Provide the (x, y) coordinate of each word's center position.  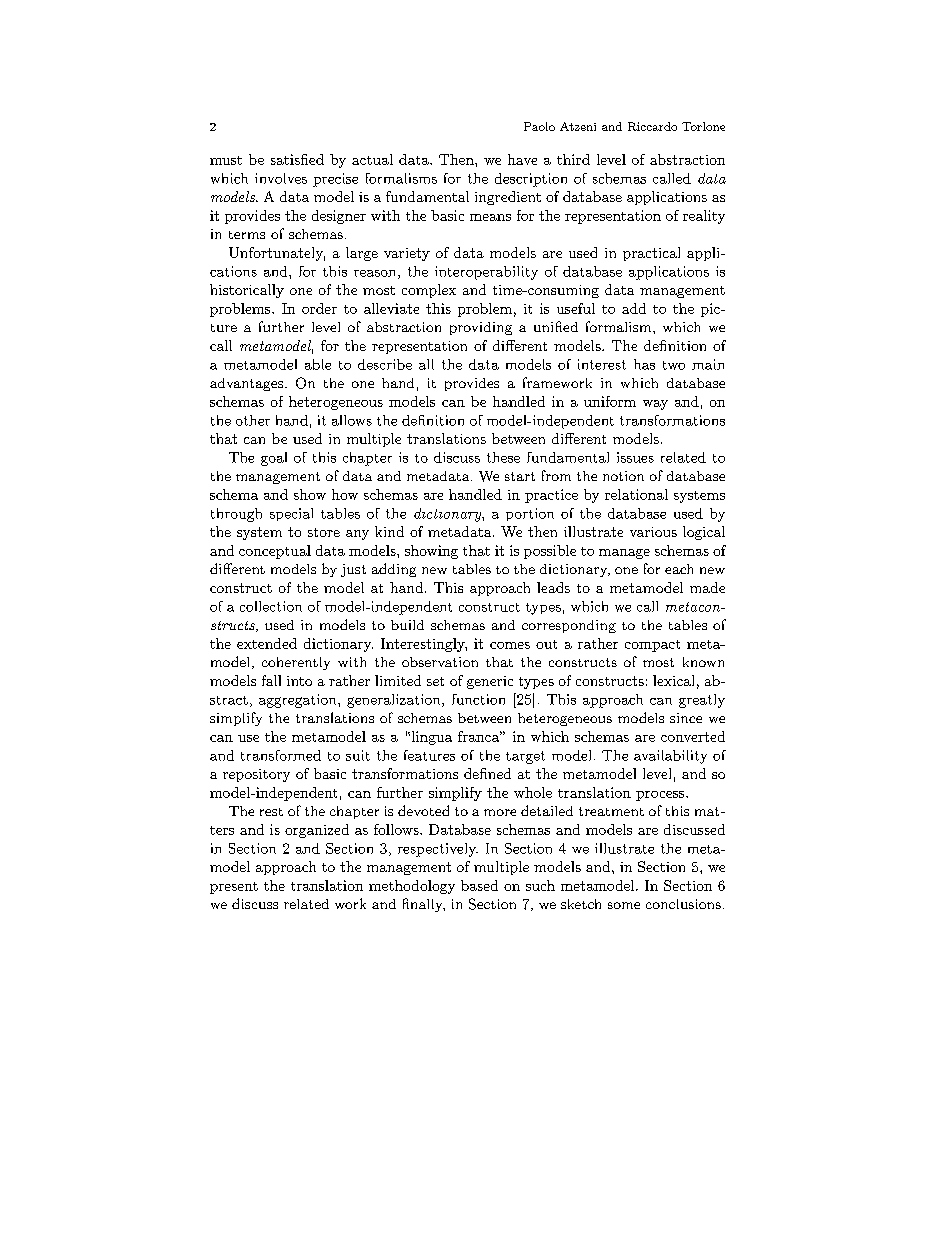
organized (317, 831)
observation (440, 662)
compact (652, 646)
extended (267, 643)
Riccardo (652, 126)
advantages (248, 384)
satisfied (297, 159)
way (655, 405)
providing (481, 328)
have (522, 159)
